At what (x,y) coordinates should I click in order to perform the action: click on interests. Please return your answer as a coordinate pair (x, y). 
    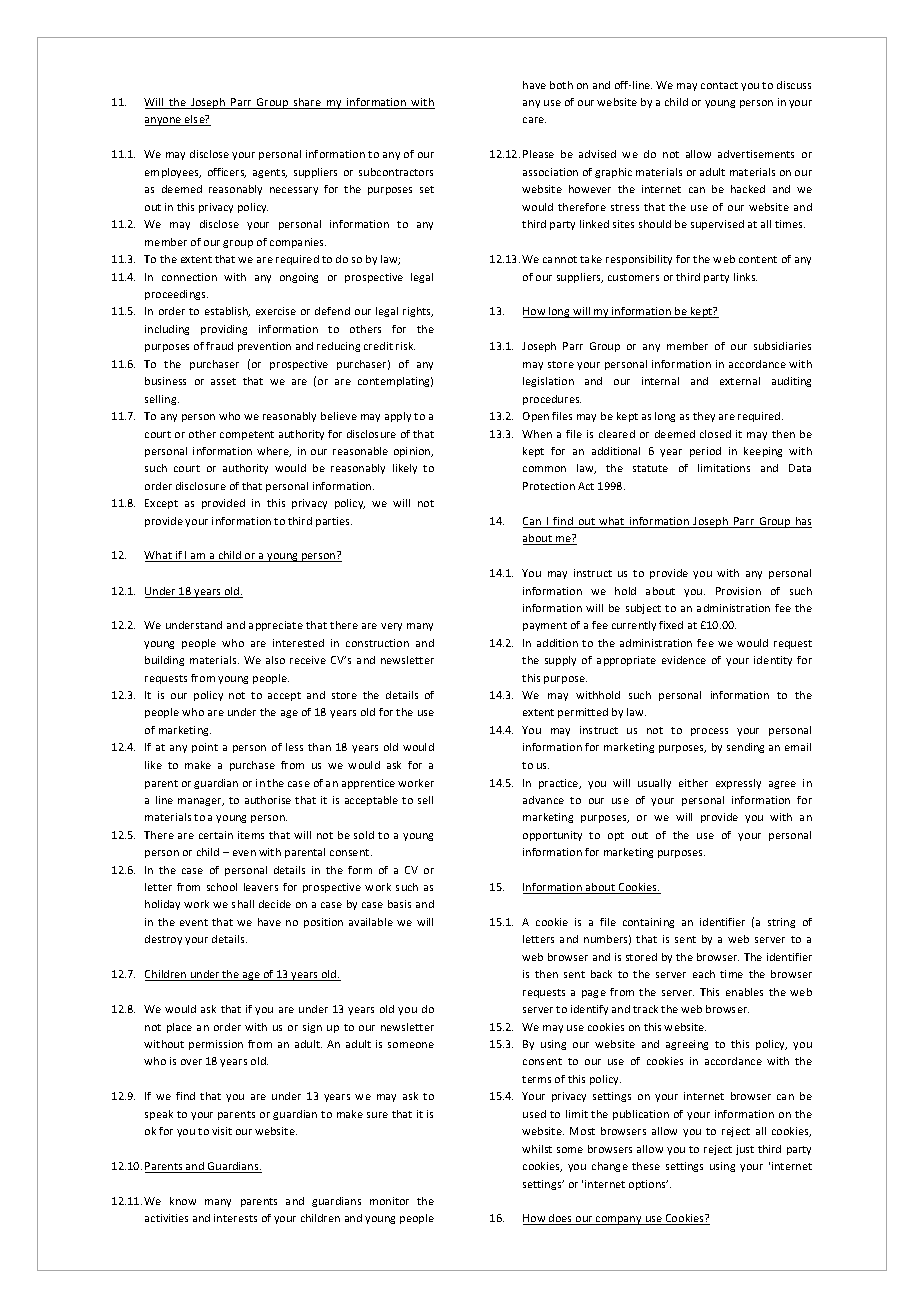
    Looking at the image, I should click on (235, 1218).
